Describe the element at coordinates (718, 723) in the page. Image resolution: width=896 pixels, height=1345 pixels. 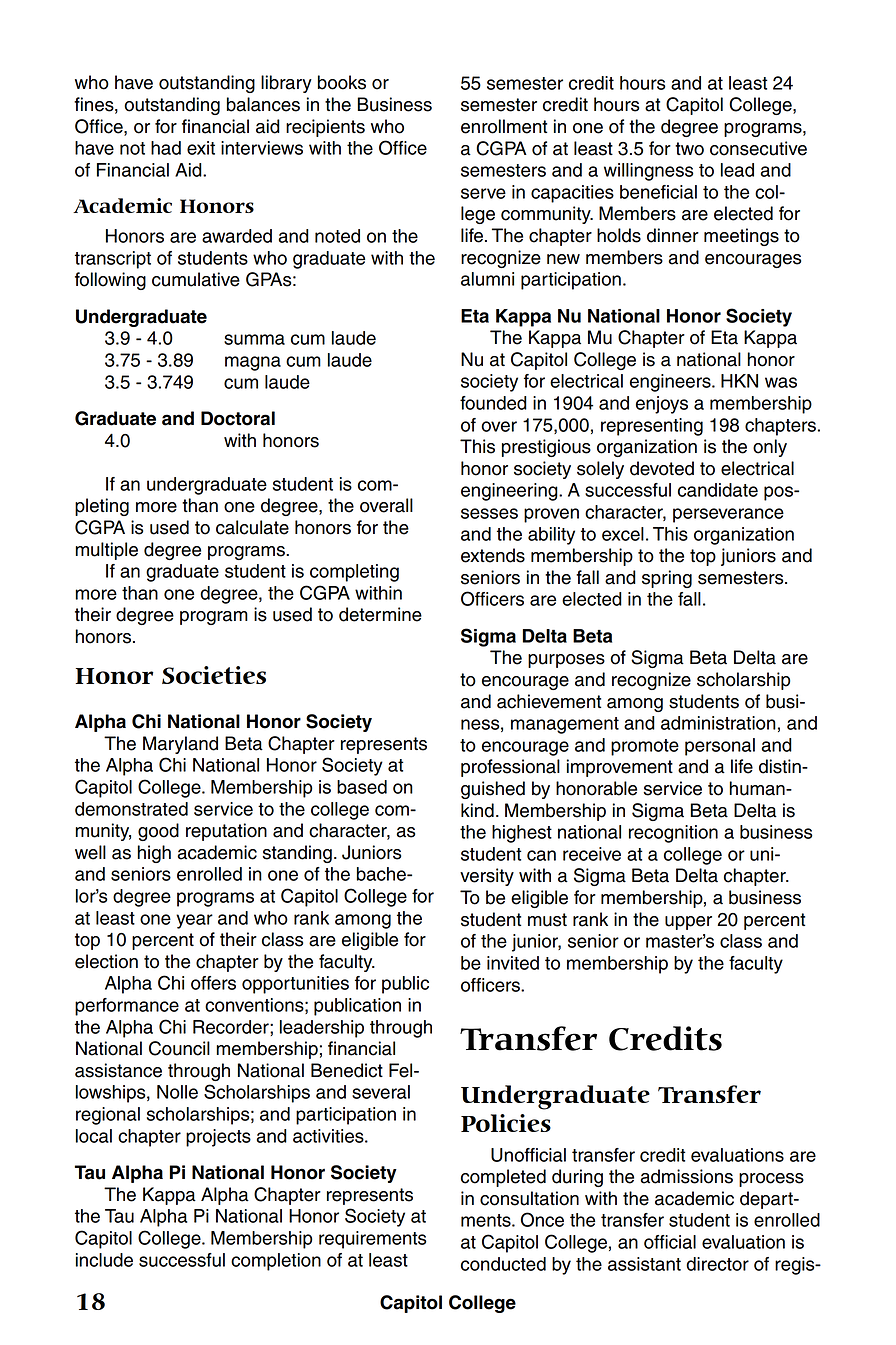
I see `administration` at that location.
